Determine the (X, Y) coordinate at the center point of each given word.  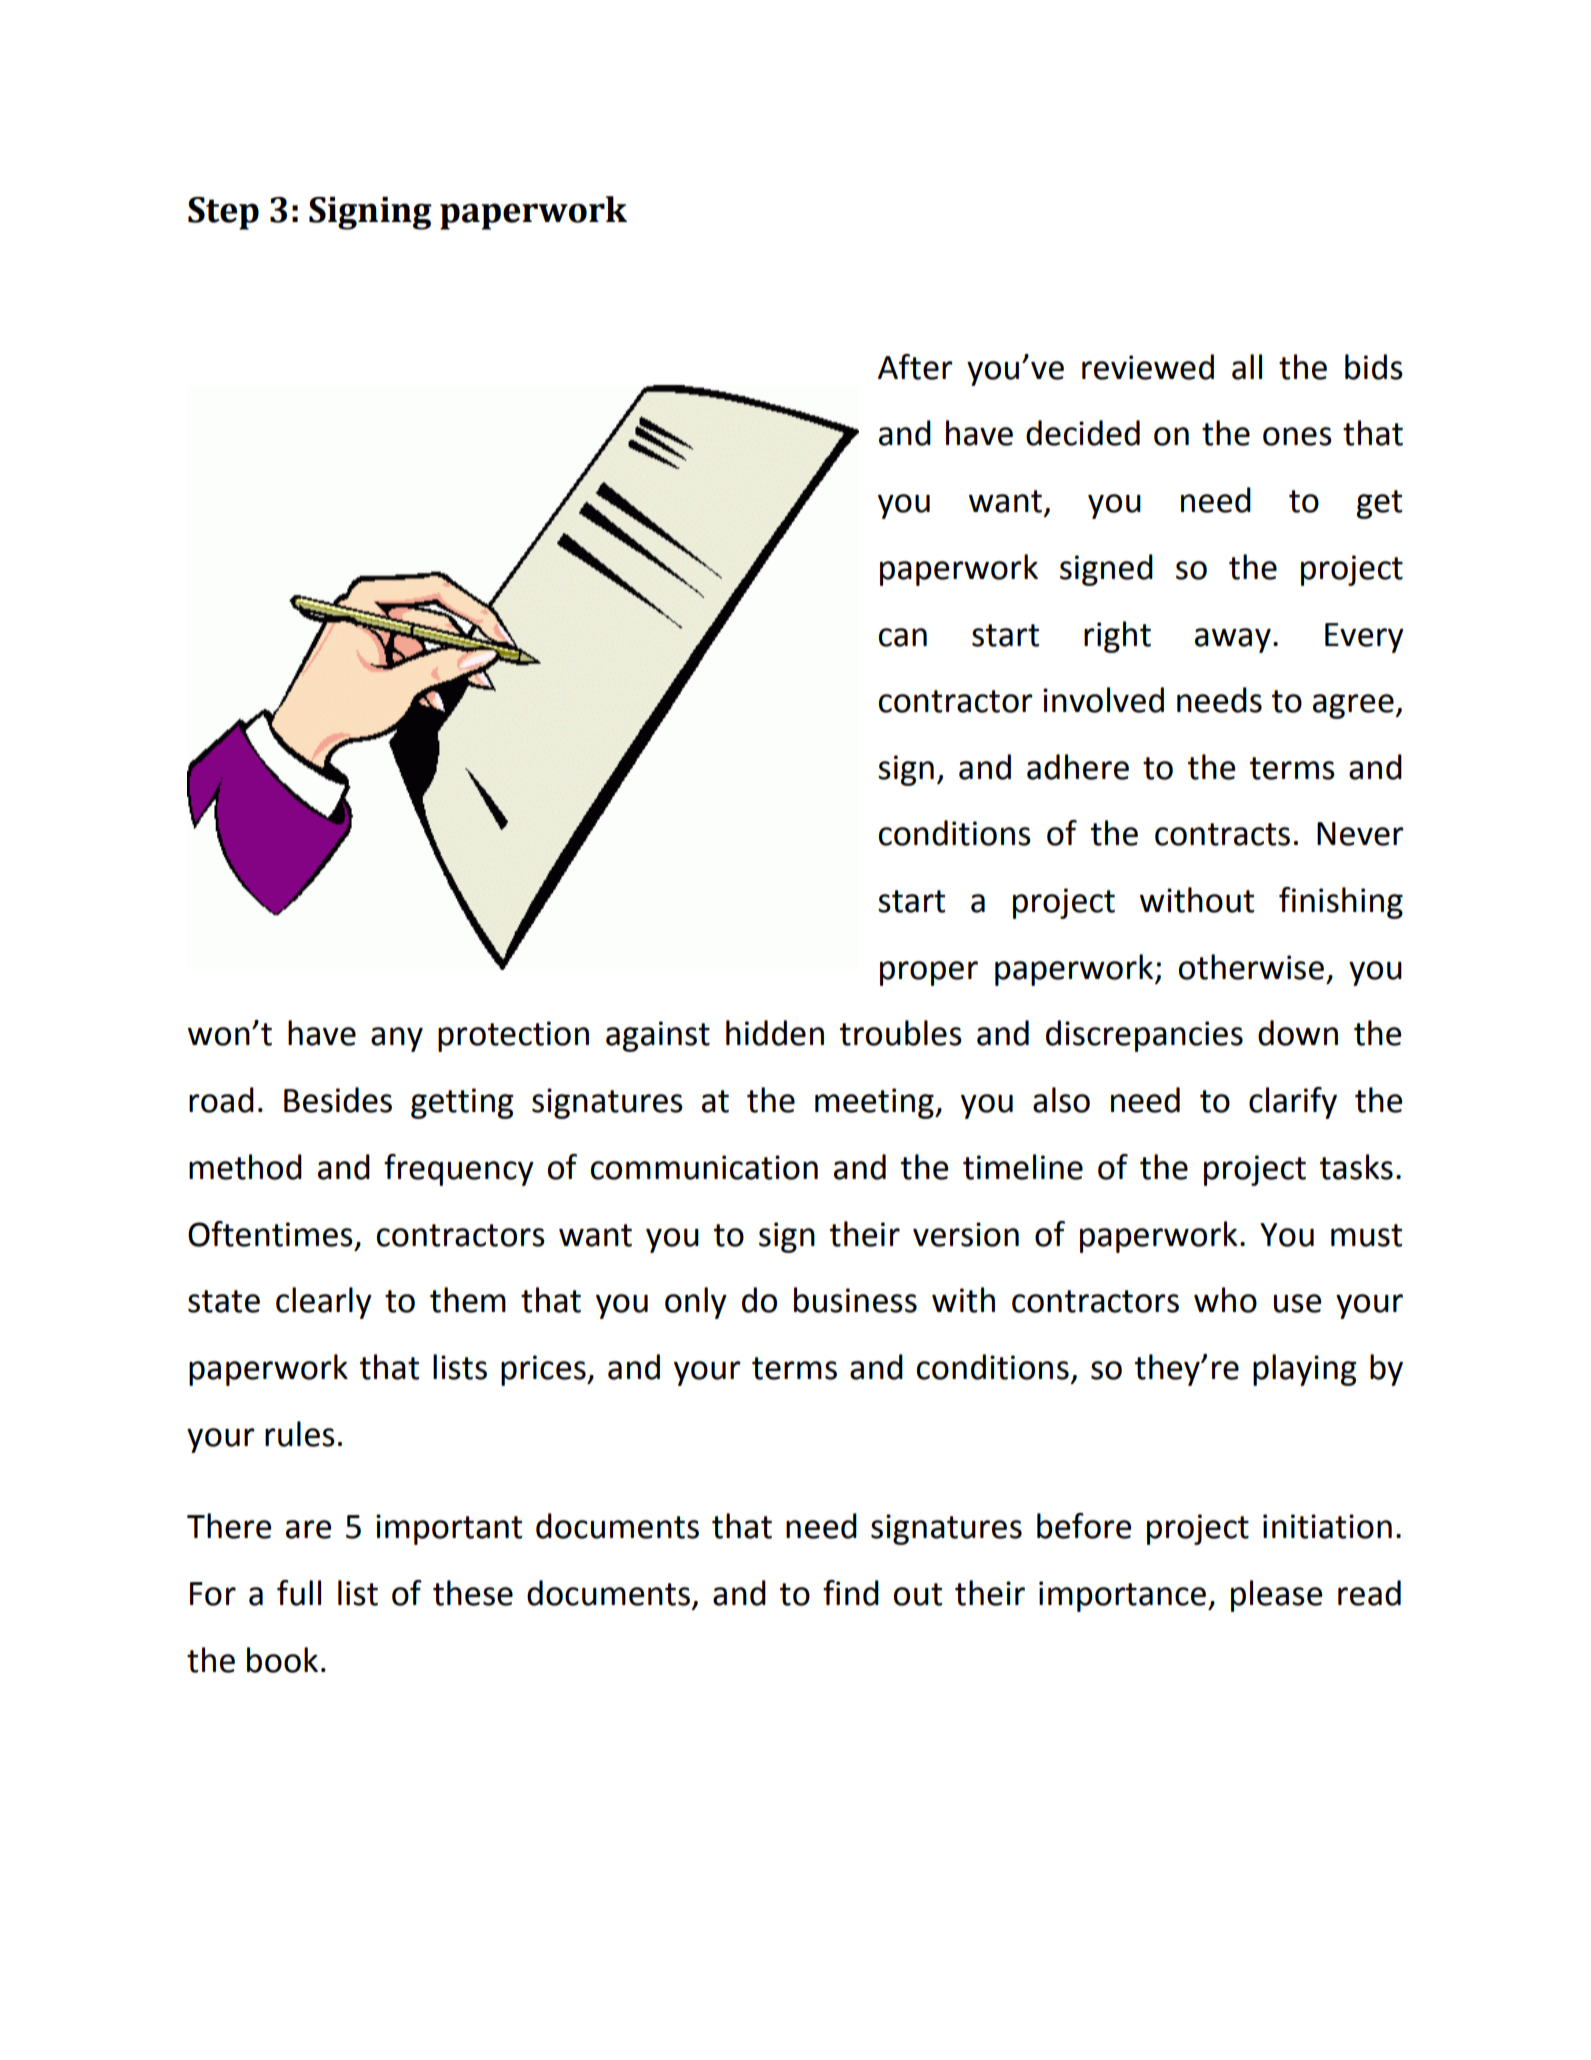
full (299, 1593)
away (1233, 640)
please (1276, 1596)
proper (929, 973)
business (855, 1300)
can (903, 637)
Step (223, 213)
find (851, 1593)
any (397, 1039)
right (1117, 637)
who (1225, 1300)
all (1247, 367)
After (915, 367)
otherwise (1251, 967)
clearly (324, 1303)
